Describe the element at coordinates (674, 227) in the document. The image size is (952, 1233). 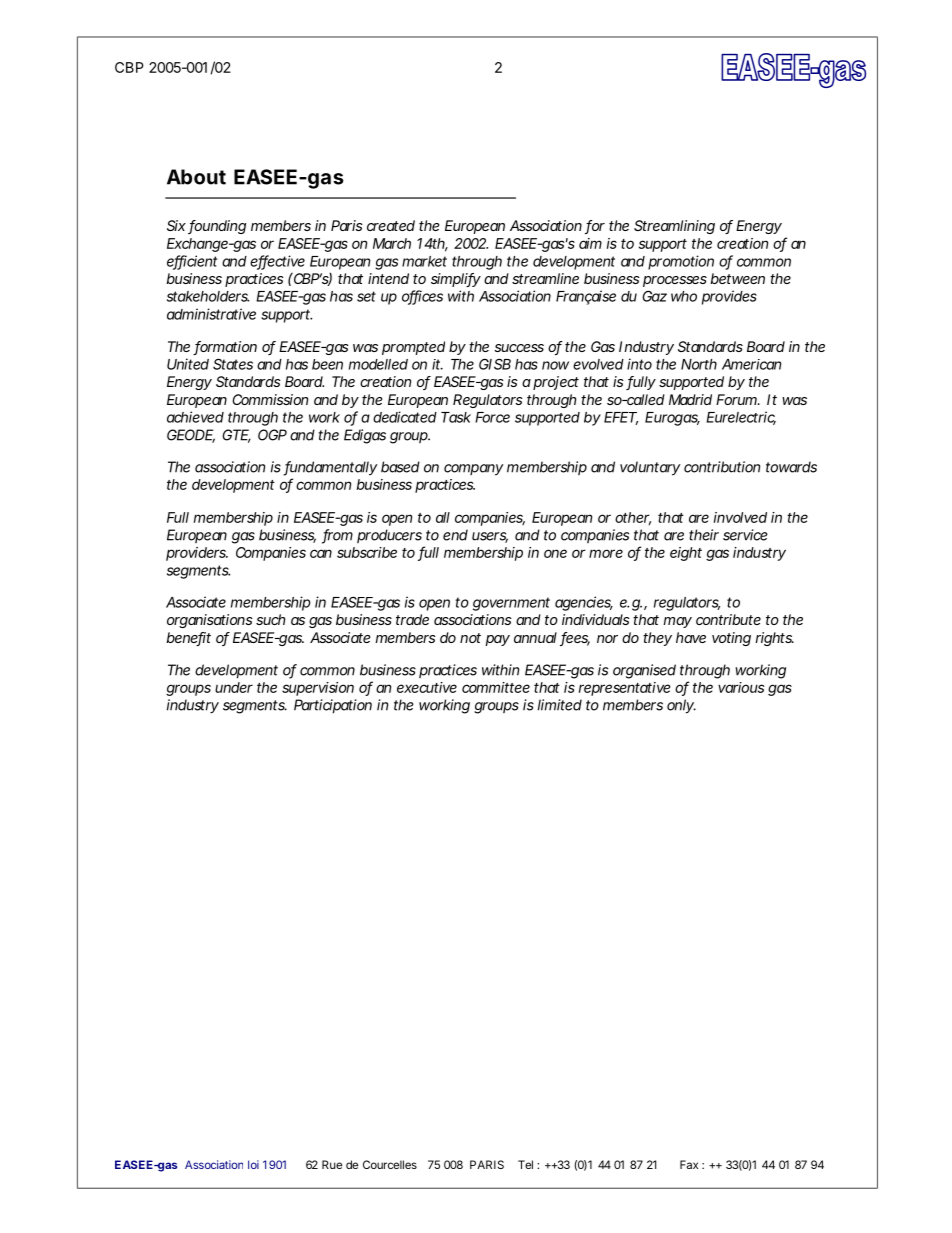
I see `Streamlining` at that location.
